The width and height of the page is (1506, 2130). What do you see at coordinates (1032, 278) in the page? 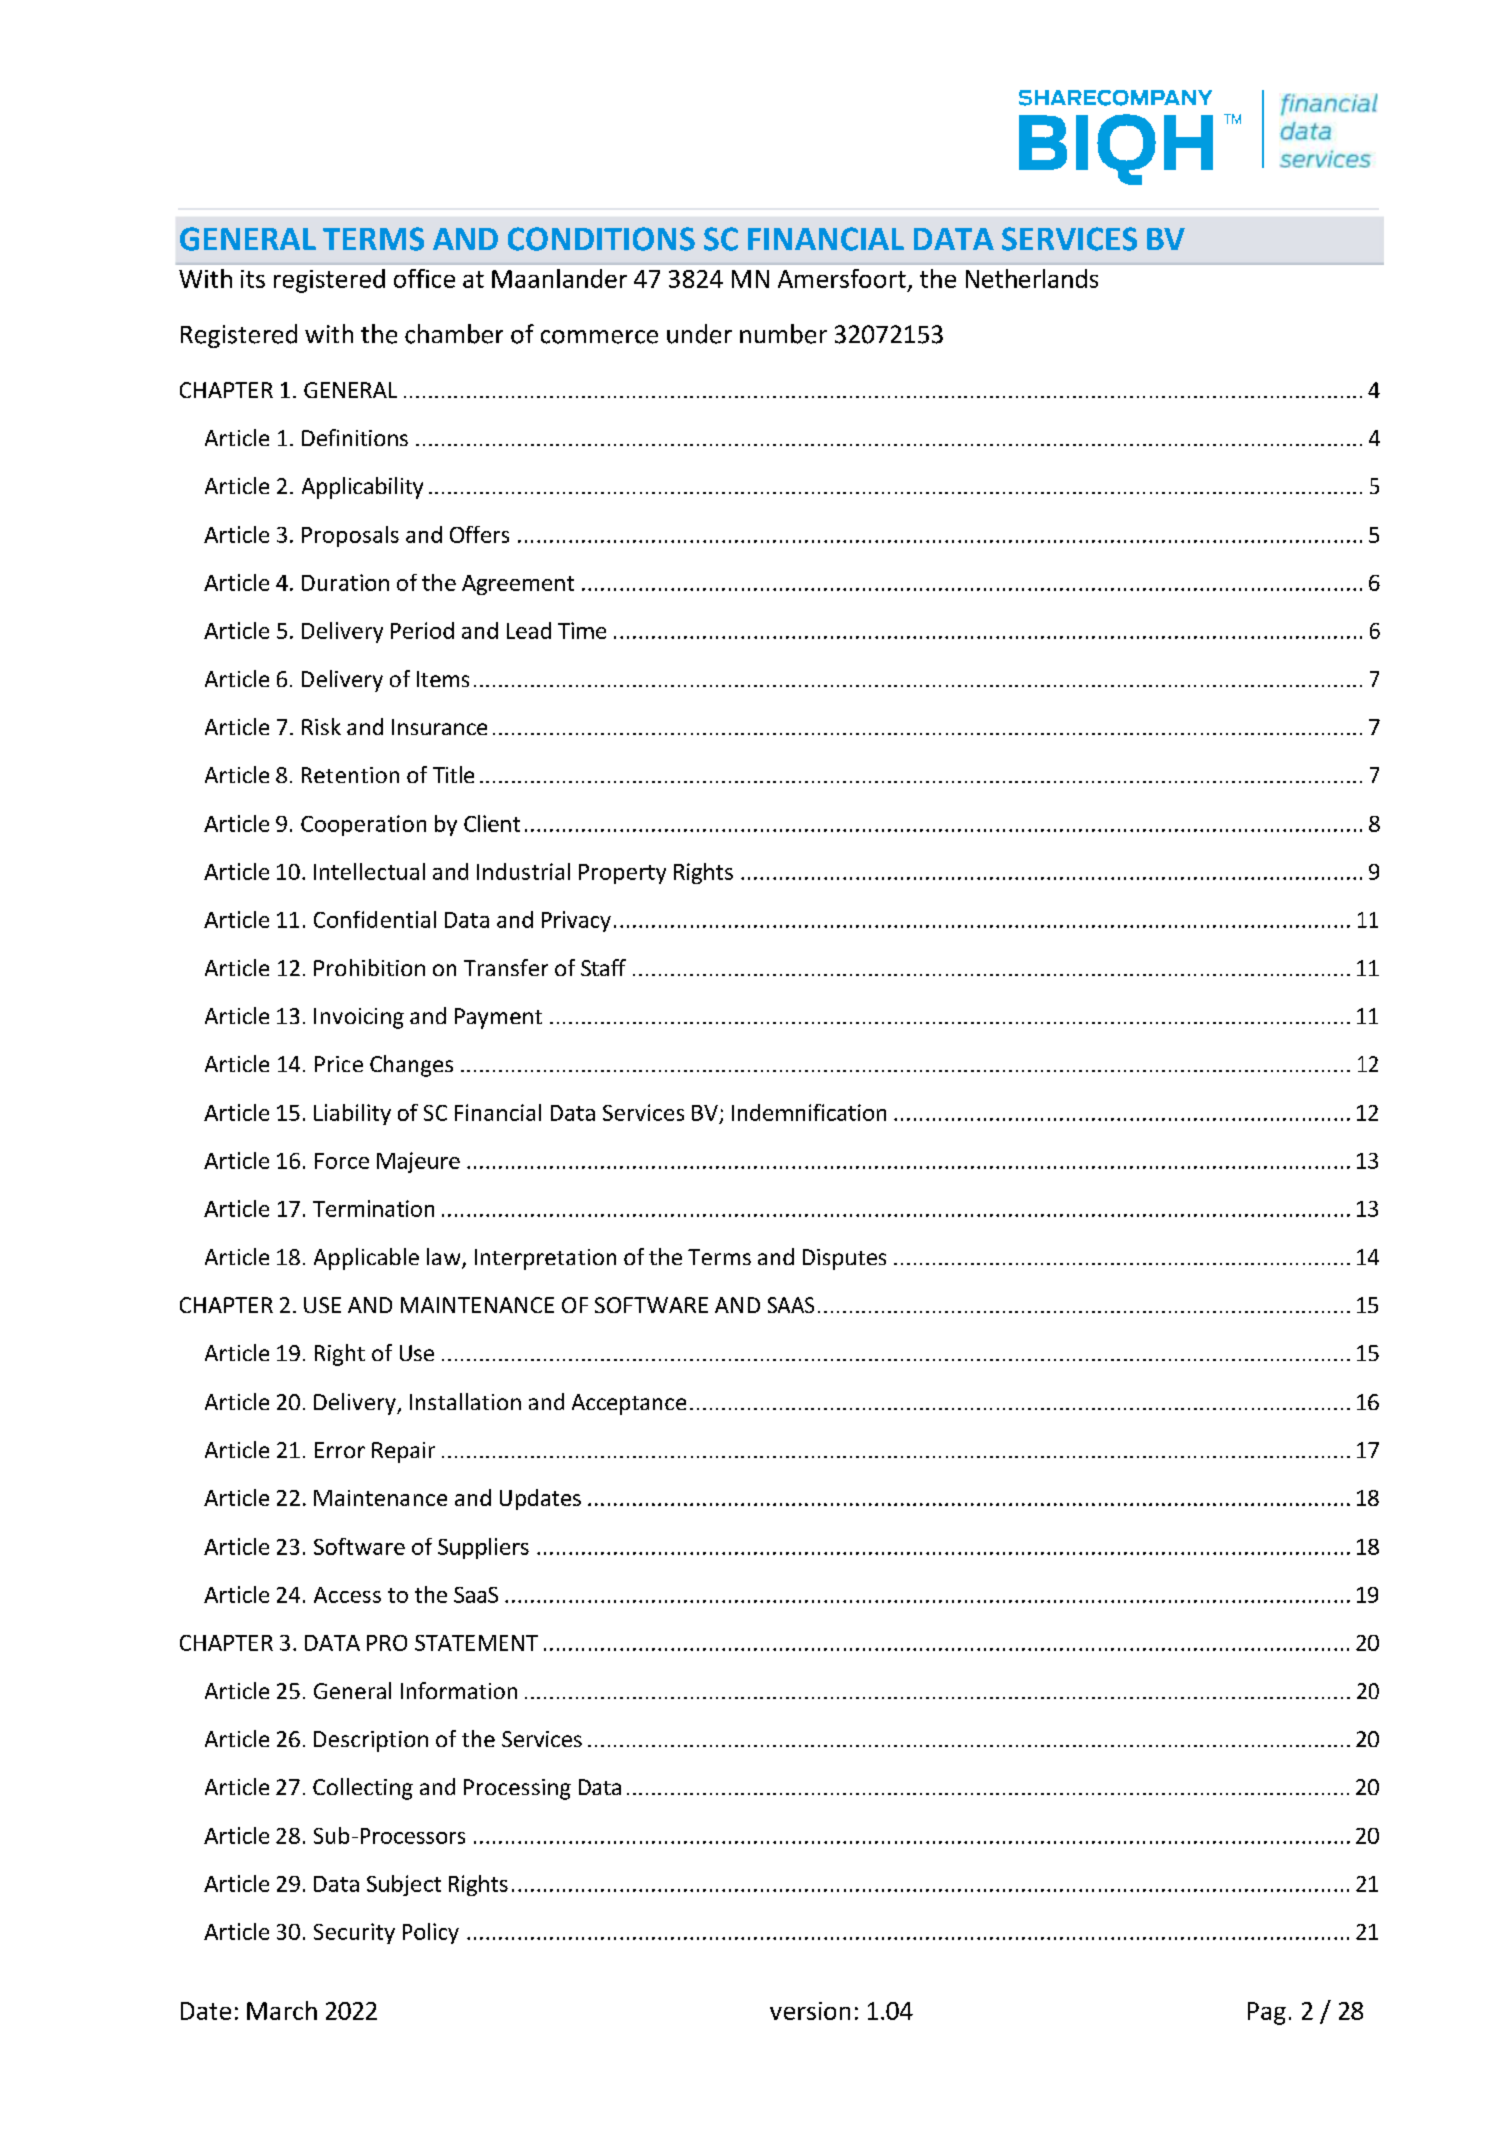
I see `Netherlands` at bounding box center [1032, 278].
